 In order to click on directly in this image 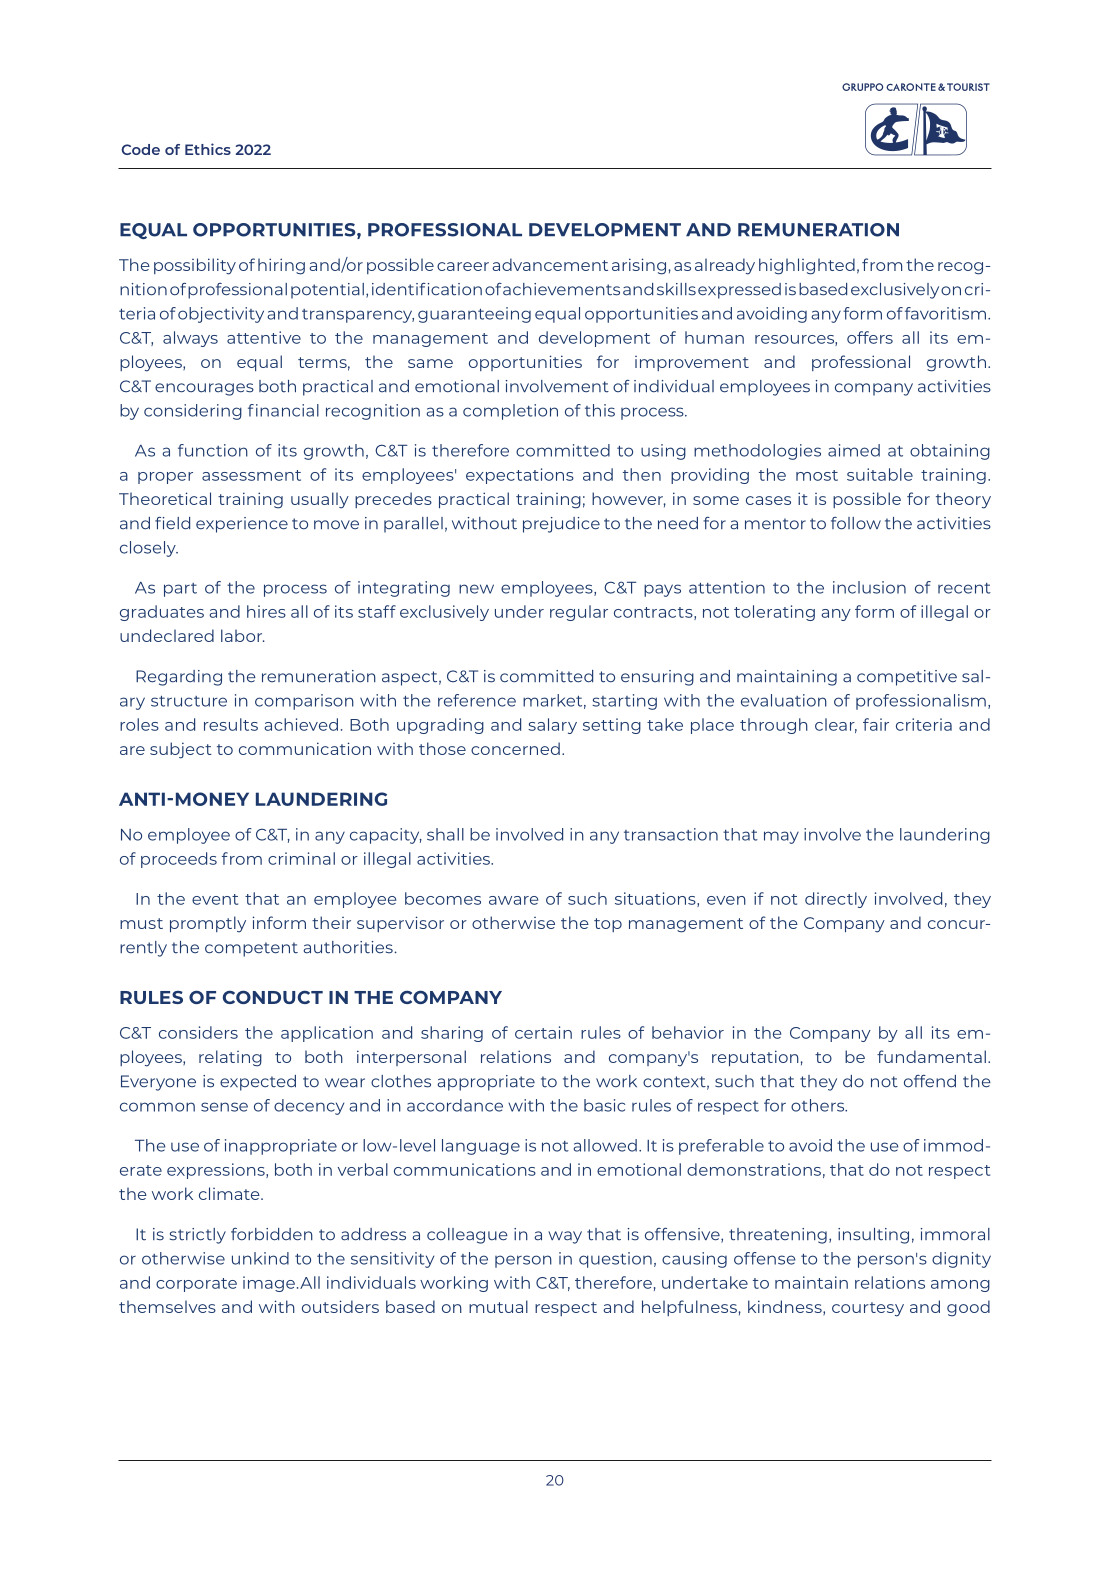, I will do `click(836, 900)`.
